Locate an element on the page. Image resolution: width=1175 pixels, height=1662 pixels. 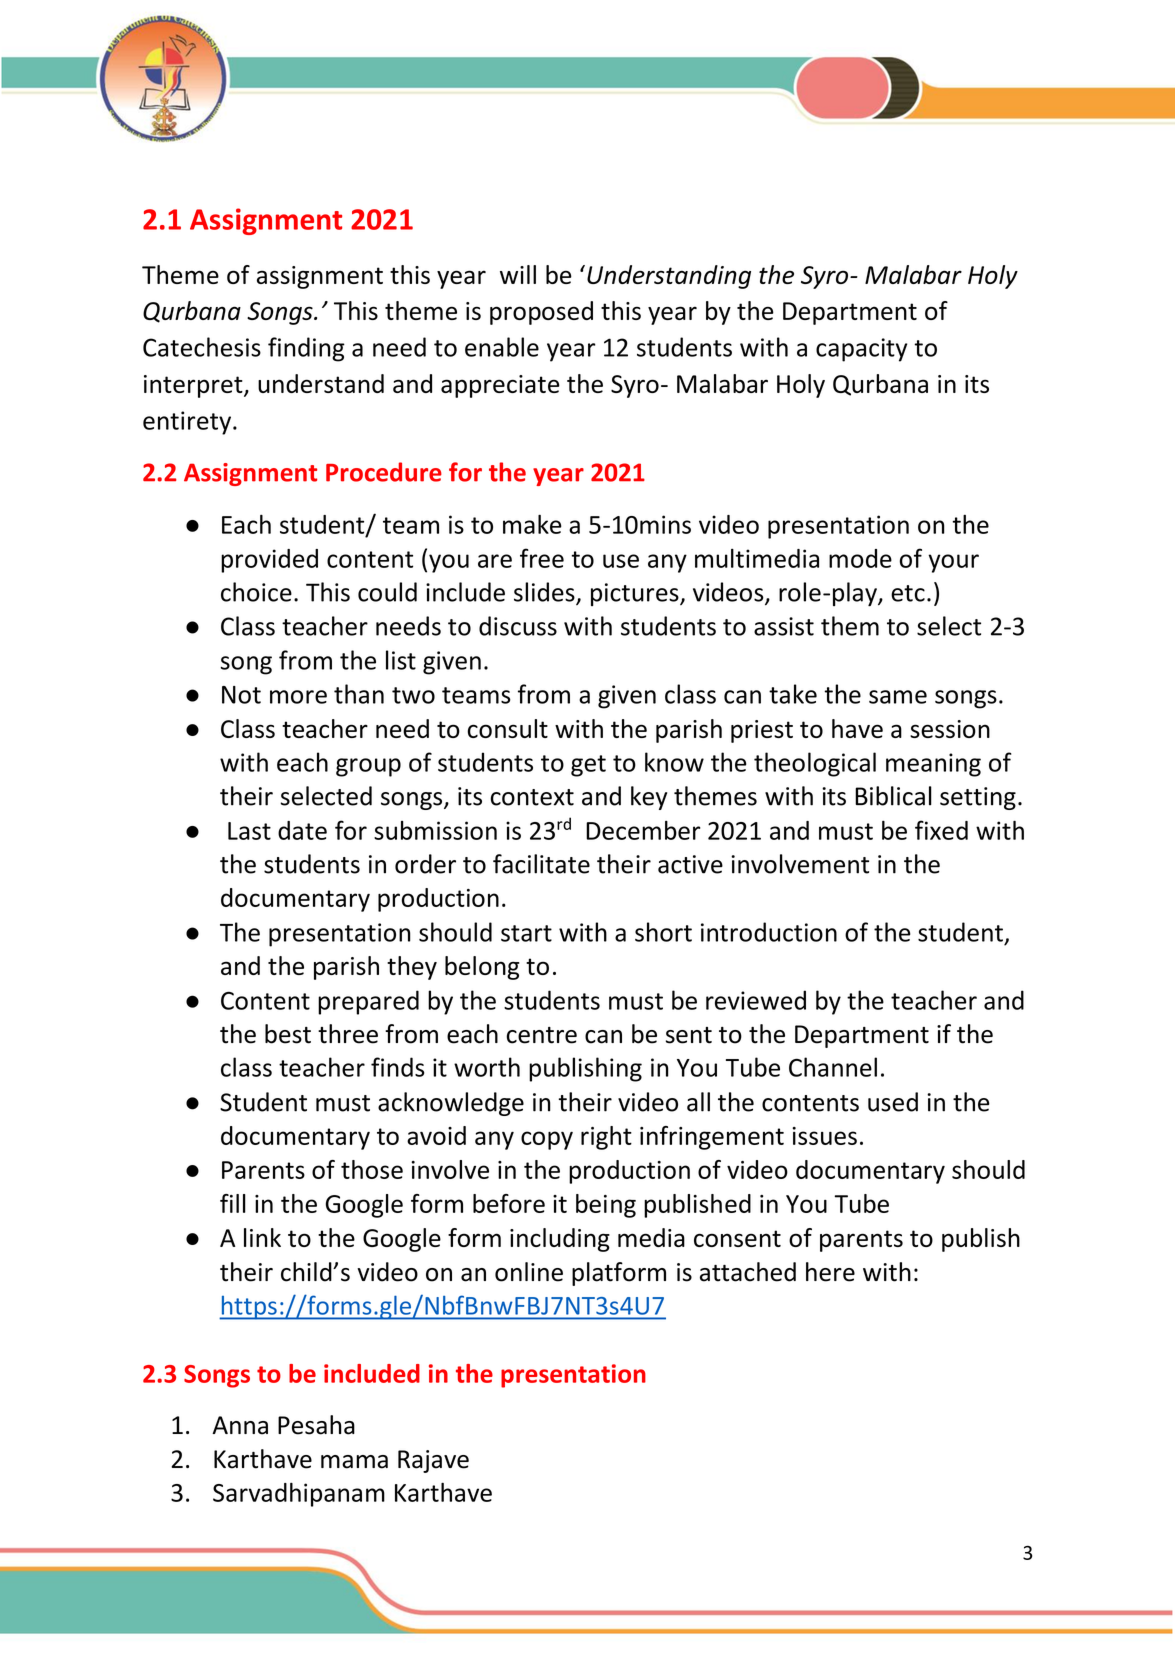
fixed is located at coordinates (941, 830).
